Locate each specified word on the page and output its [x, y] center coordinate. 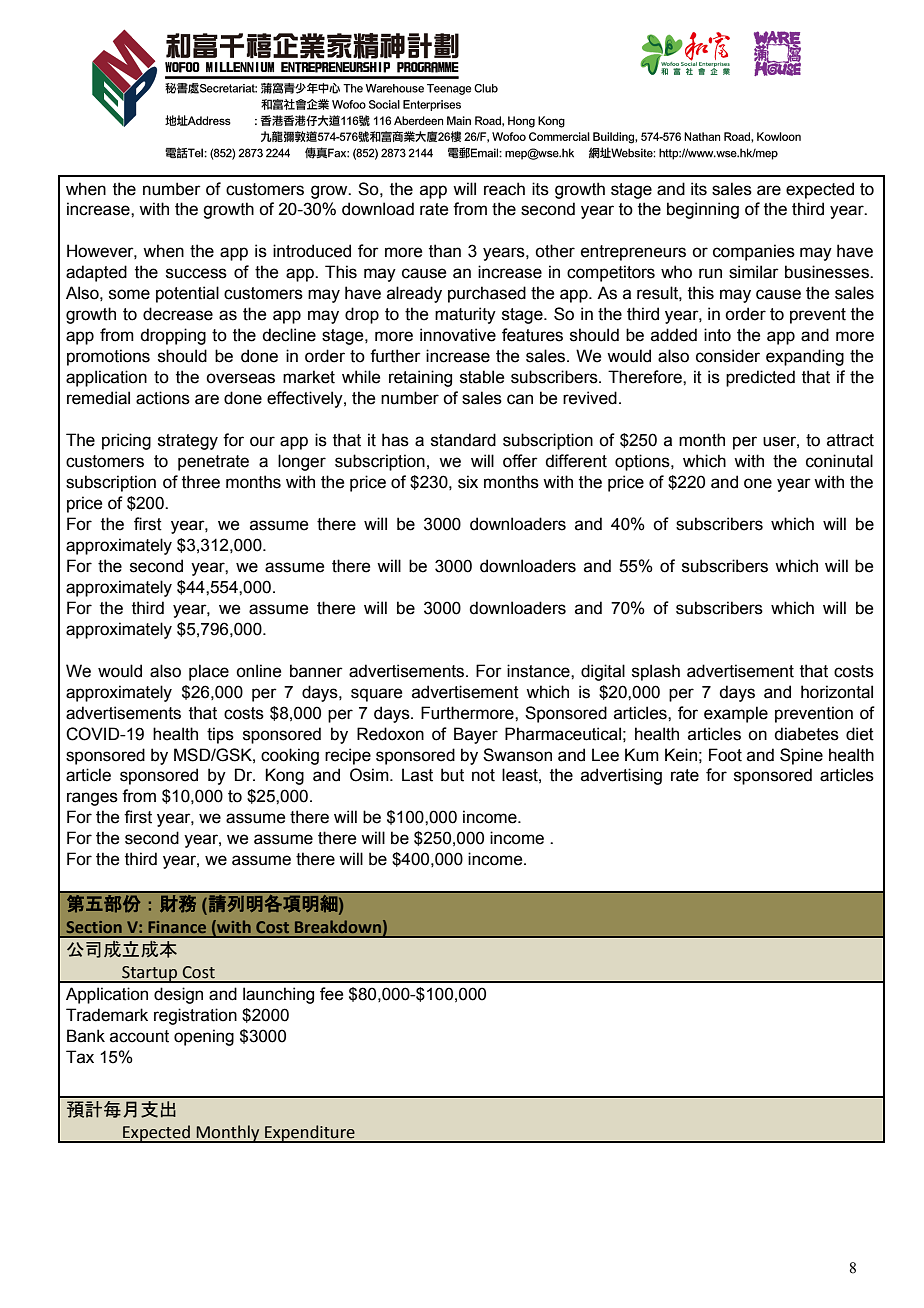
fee [331, 994]
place [209, 672]
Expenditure [310, 1134]
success [196, 273]
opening [204, 1037]
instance [539, 671]
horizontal [837, 692]
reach [504, 189]
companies [754, 252]
